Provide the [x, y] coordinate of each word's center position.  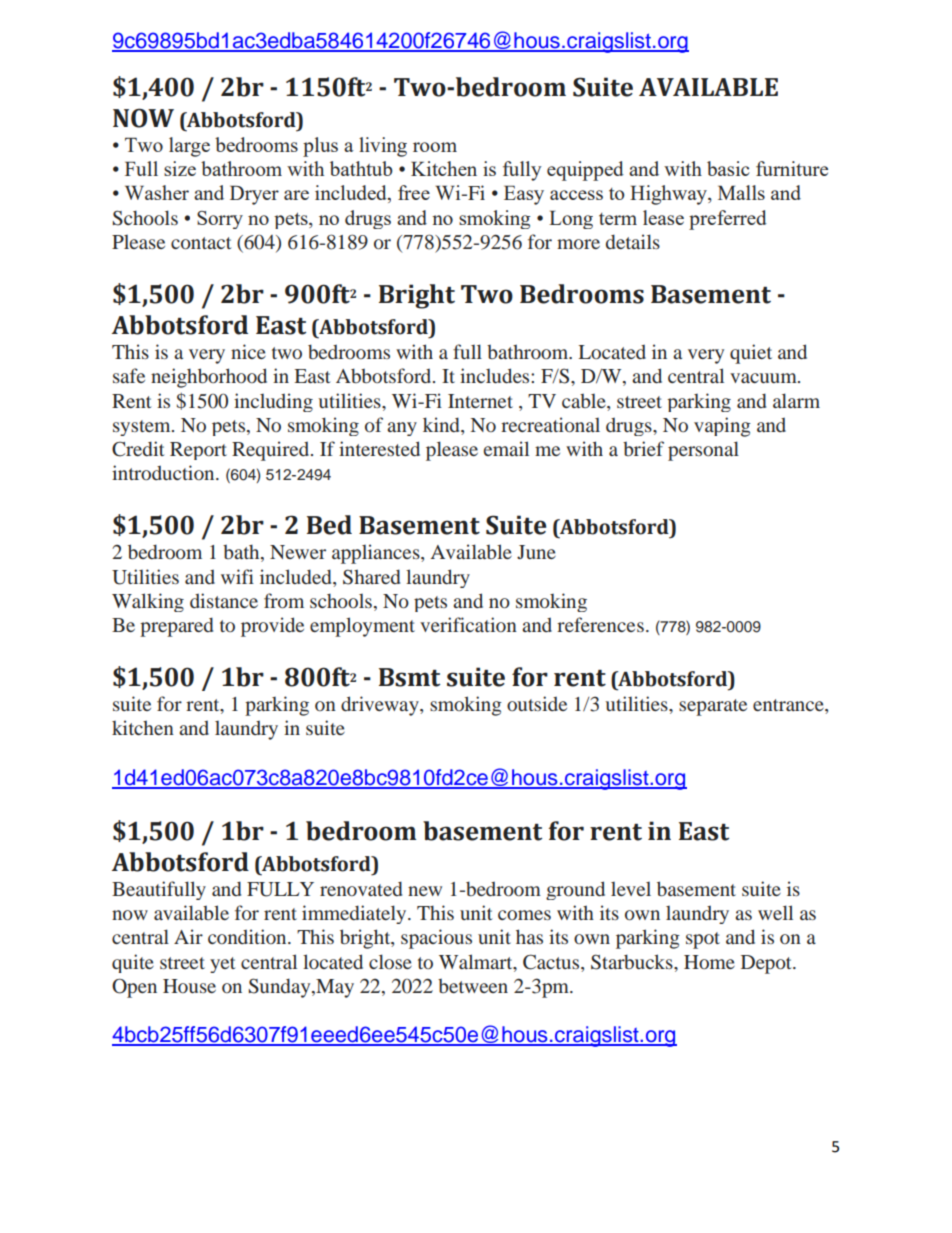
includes [496, 375]
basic [728, 168]
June [536, 552]
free [414, 192]
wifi [237, 576]
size [180, 168]
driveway [381, 706]
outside [537, 703]
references [600, 624]
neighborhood [209, 378]
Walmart [477, 961]
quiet [751, 354]
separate [713, 707]
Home [709, 962]
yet [222, 965]
